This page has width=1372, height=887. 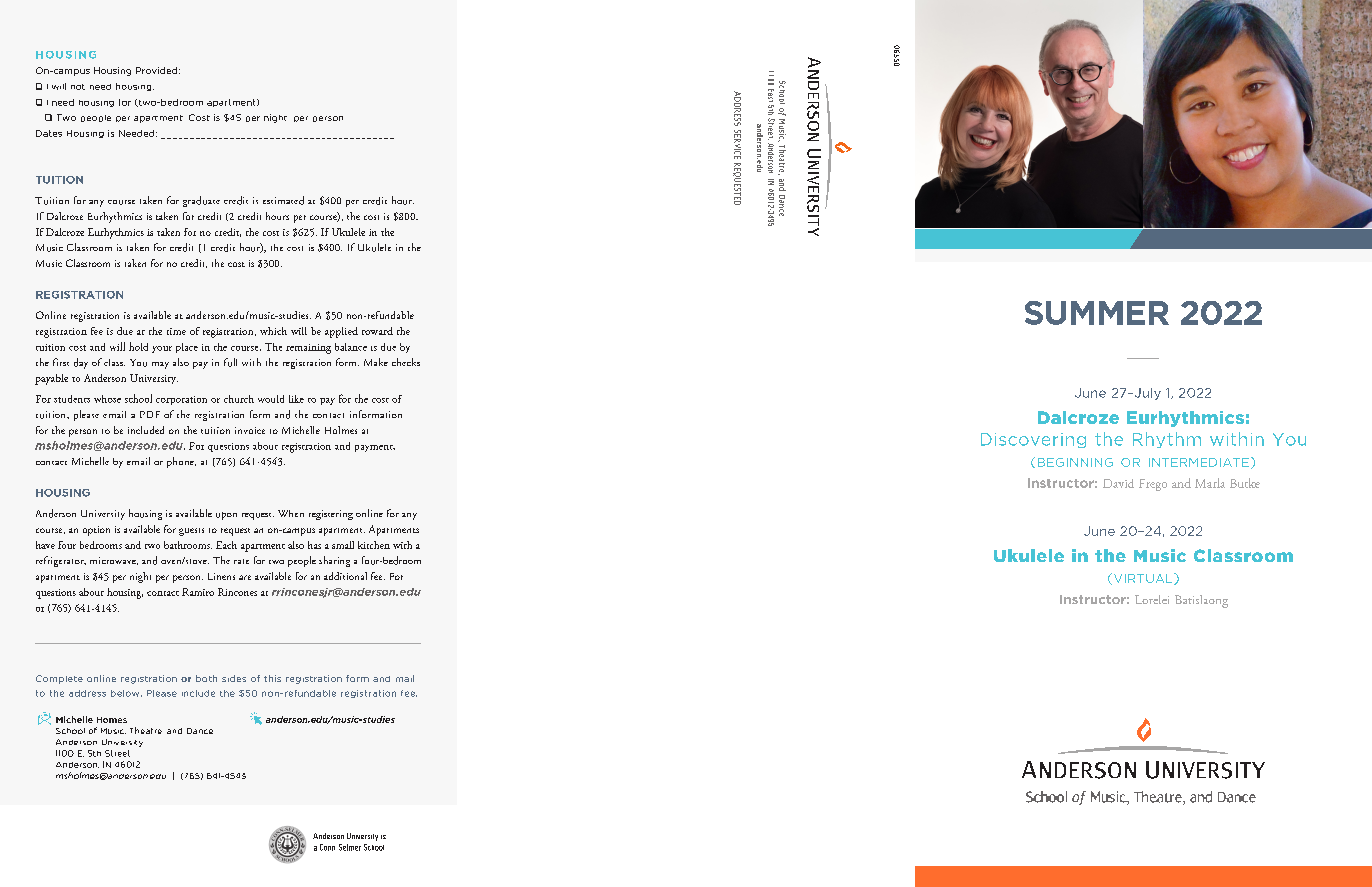 What do you see at coordinates (1118, 483) in the page?
I see `David` at bounding box center [1118, 483].
